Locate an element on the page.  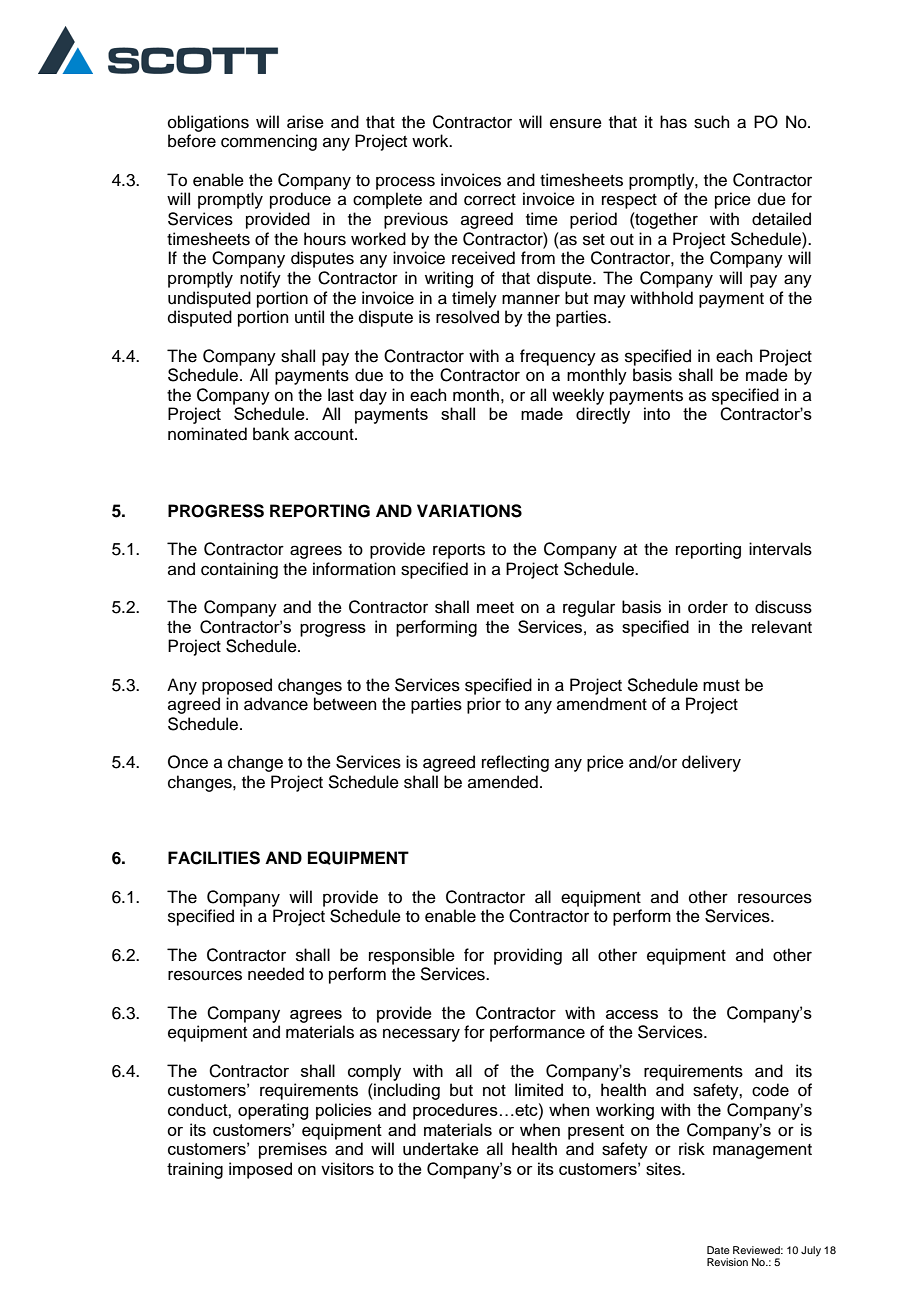
correct is located at coordinates (490, 200).
